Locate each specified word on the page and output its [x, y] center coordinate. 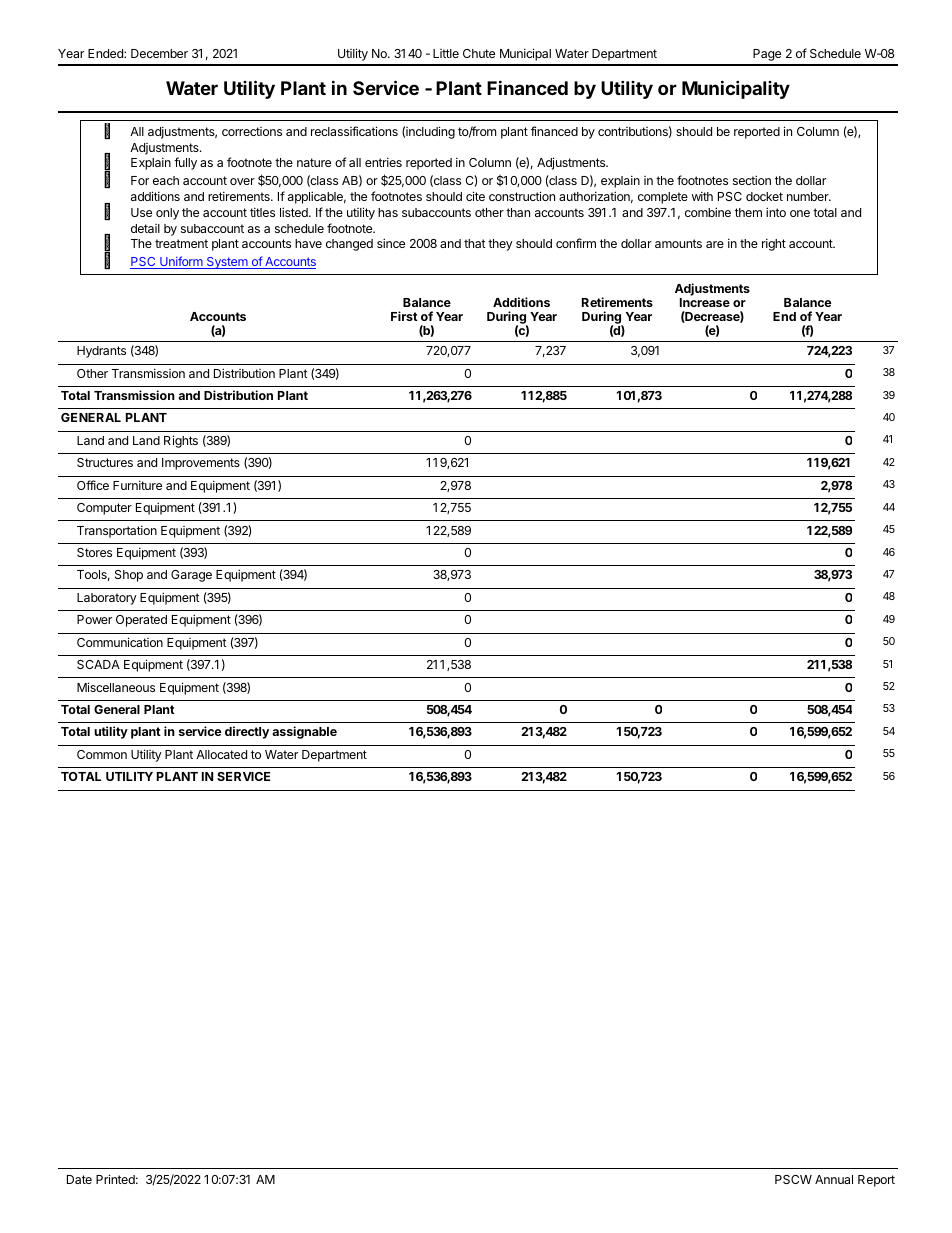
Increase [705, 302]
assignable [304, 732]
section [752, 180]
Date [79, 1179]
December [159, 53]
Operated [141, 621]
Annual [834, 1179]
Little [446, 53]
